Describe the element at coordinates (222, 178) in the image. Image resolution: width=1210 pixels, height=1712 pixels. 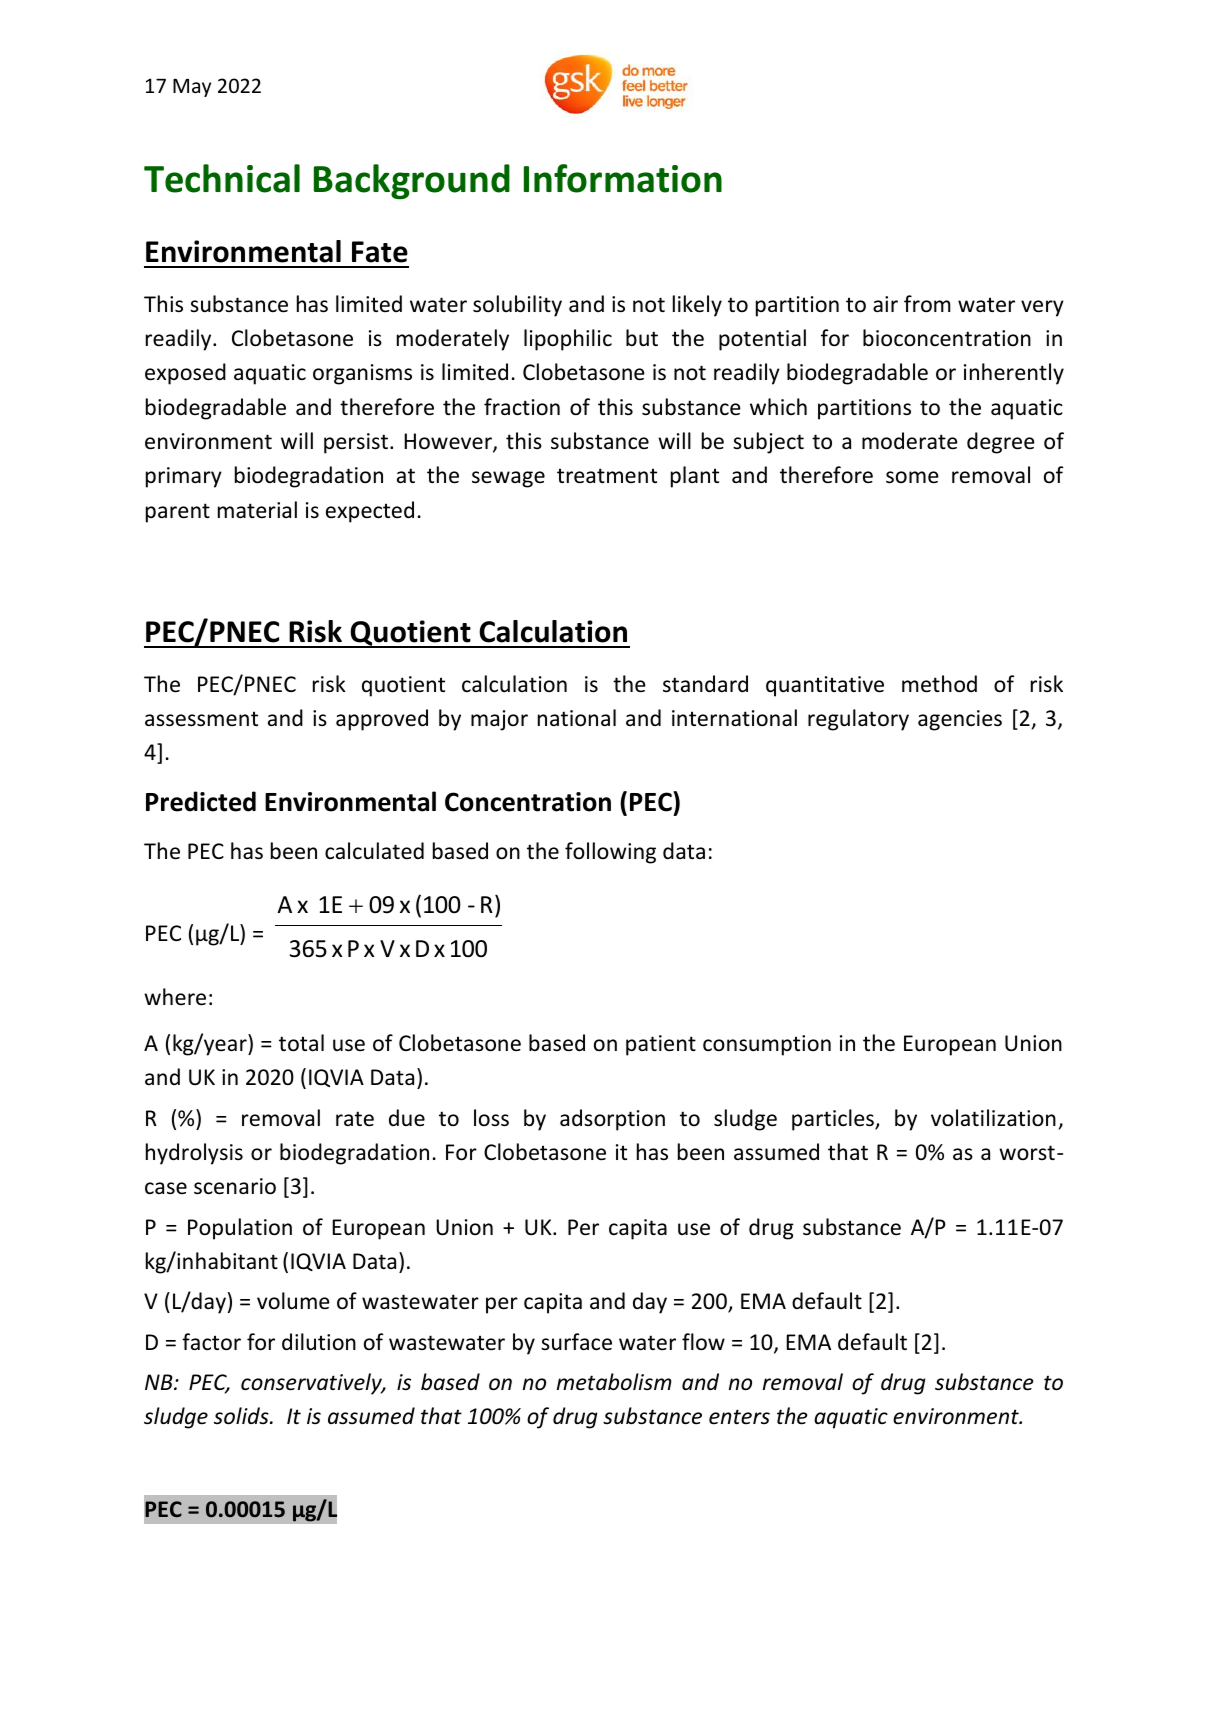
I see `Technical` at that location.
